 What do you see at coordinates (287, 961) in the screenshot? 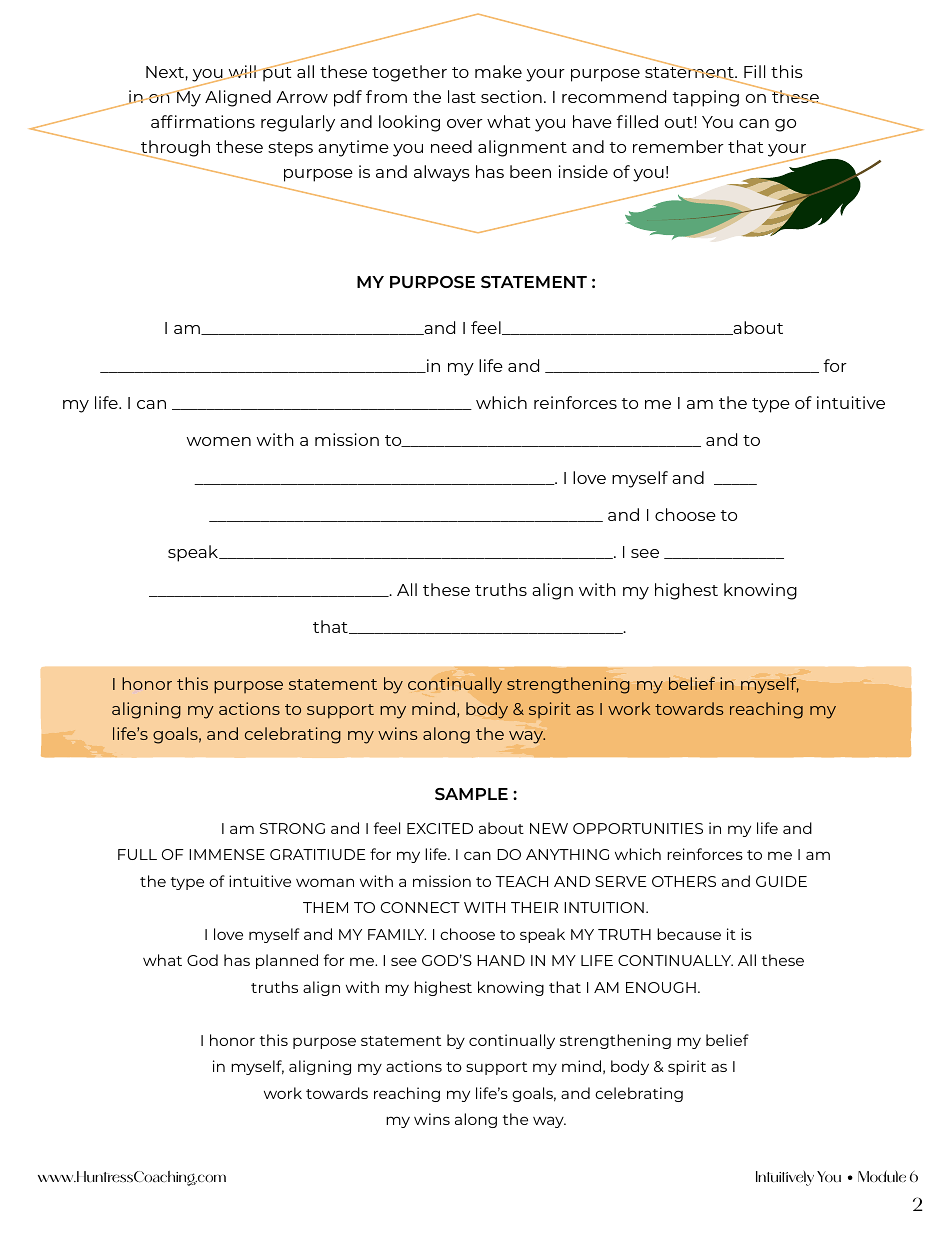
I see `planned` at bounding box center [287, 961].
